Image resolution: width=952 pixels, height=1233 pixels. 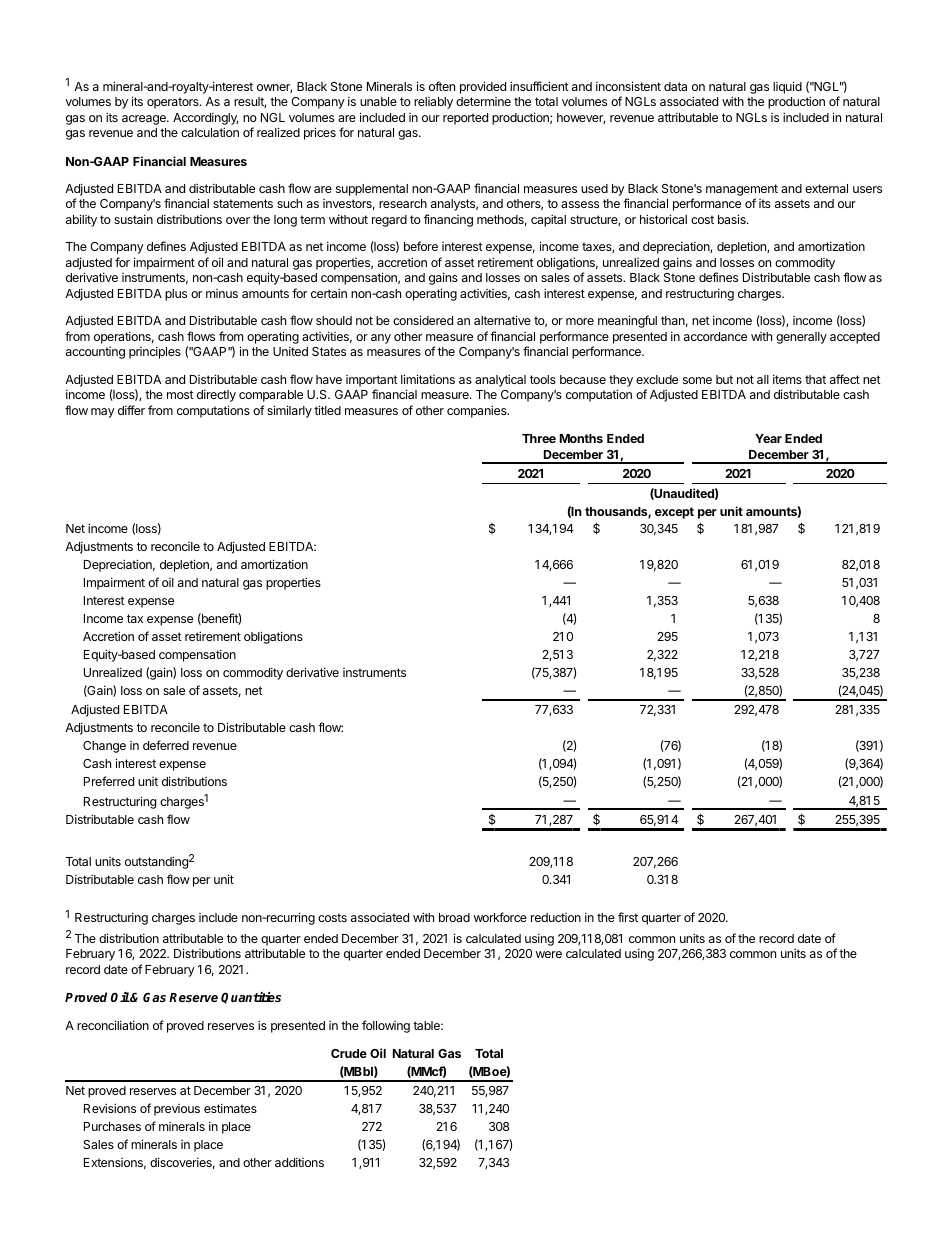 I want to click on Crude, so click(x=349, y=1053).
